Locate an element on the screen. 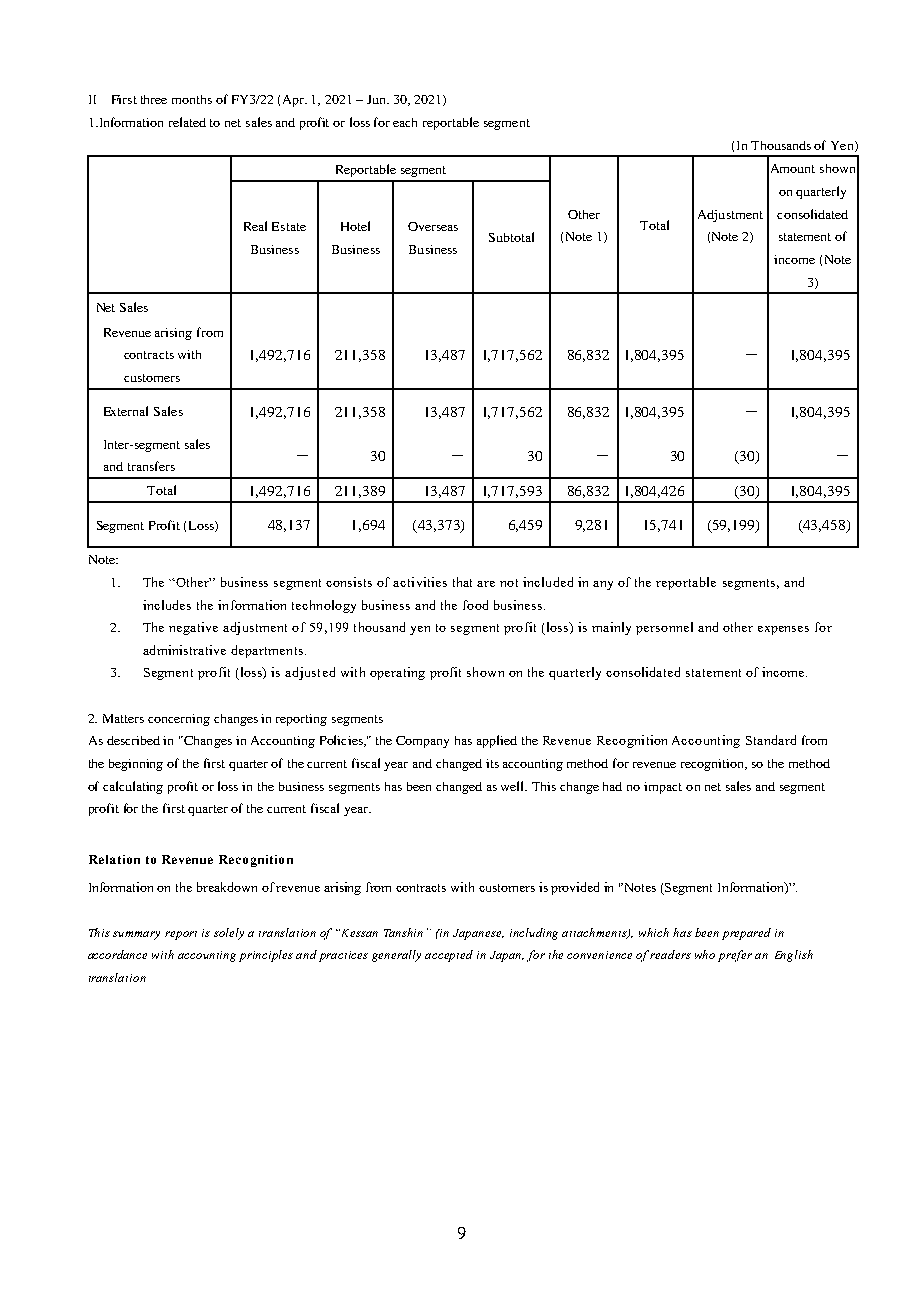  solely is located at coordinates (229, 934).
